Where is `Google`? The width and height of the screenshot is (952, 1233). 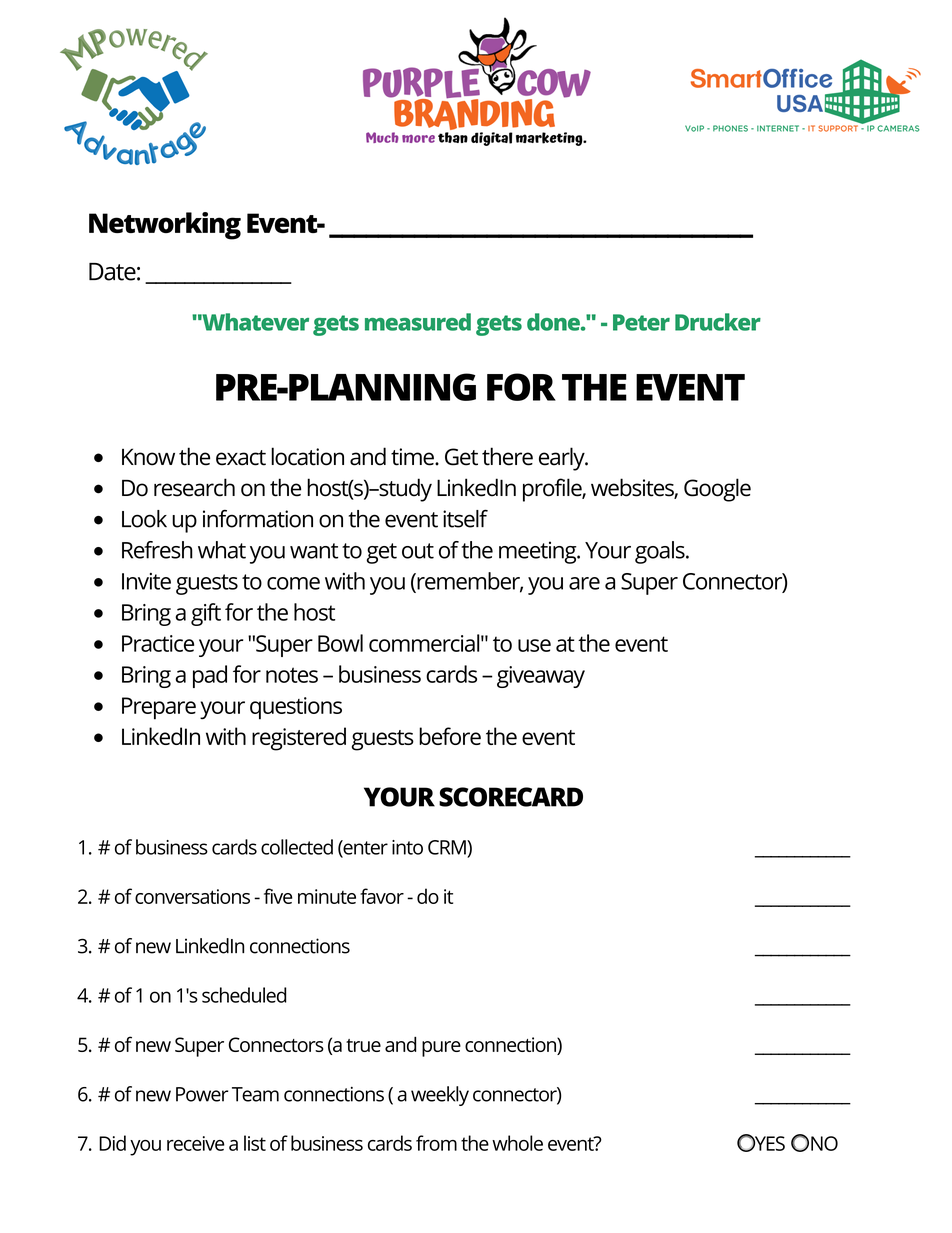 Google is located at coordinates (717, 490).
